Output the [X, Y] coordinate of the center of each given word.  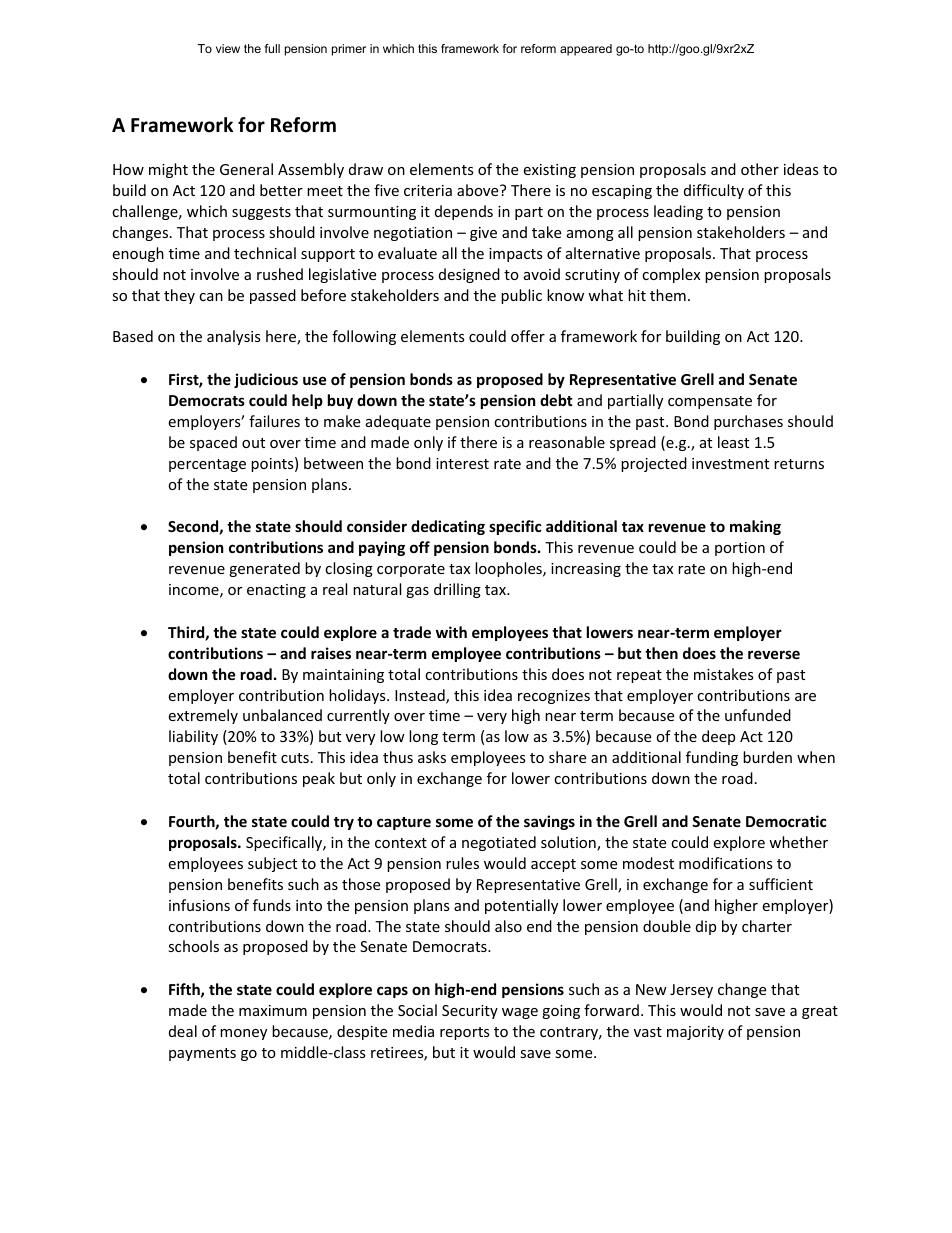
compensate [710, 402]
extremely [203, 716]
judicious [266, 380]
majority [695, 1033]
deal [183, 1031]
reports [465, 1033]
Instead [421, 696]
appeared [586, 50]
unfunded [758, 715]
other [760, 169]
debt [556, 400]
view [228, 48]
